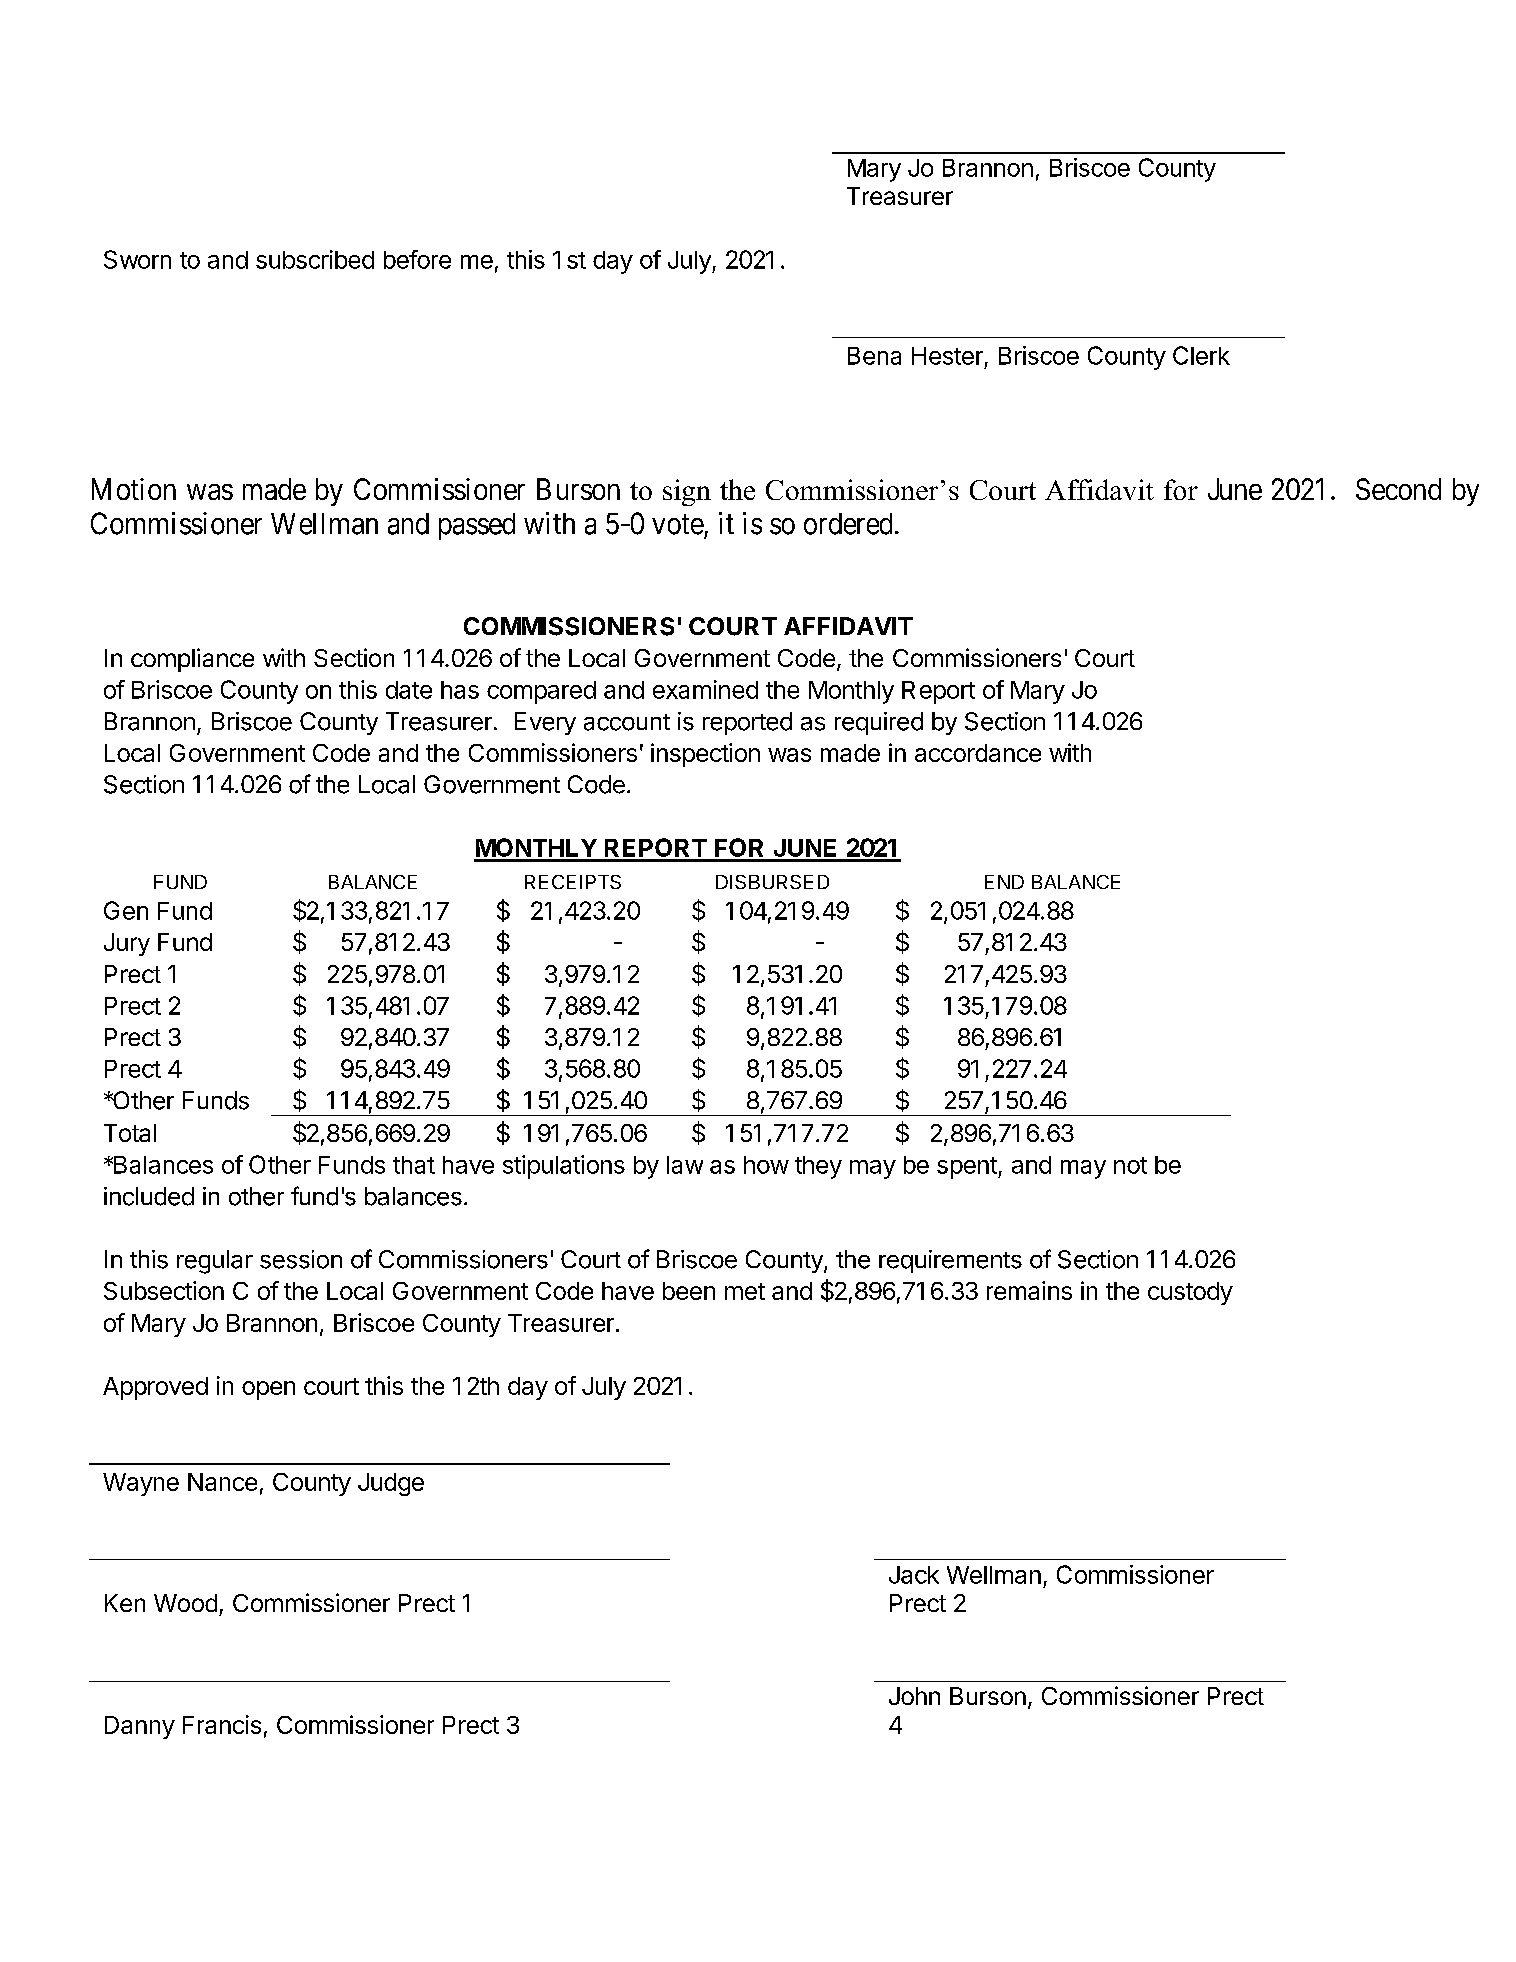 The height and width of the screenshot is (1962, 1516). What do you see at coordinates (222, 1724) in the screenshot?
I see `Francis` at bounding box center [222, 1724].
